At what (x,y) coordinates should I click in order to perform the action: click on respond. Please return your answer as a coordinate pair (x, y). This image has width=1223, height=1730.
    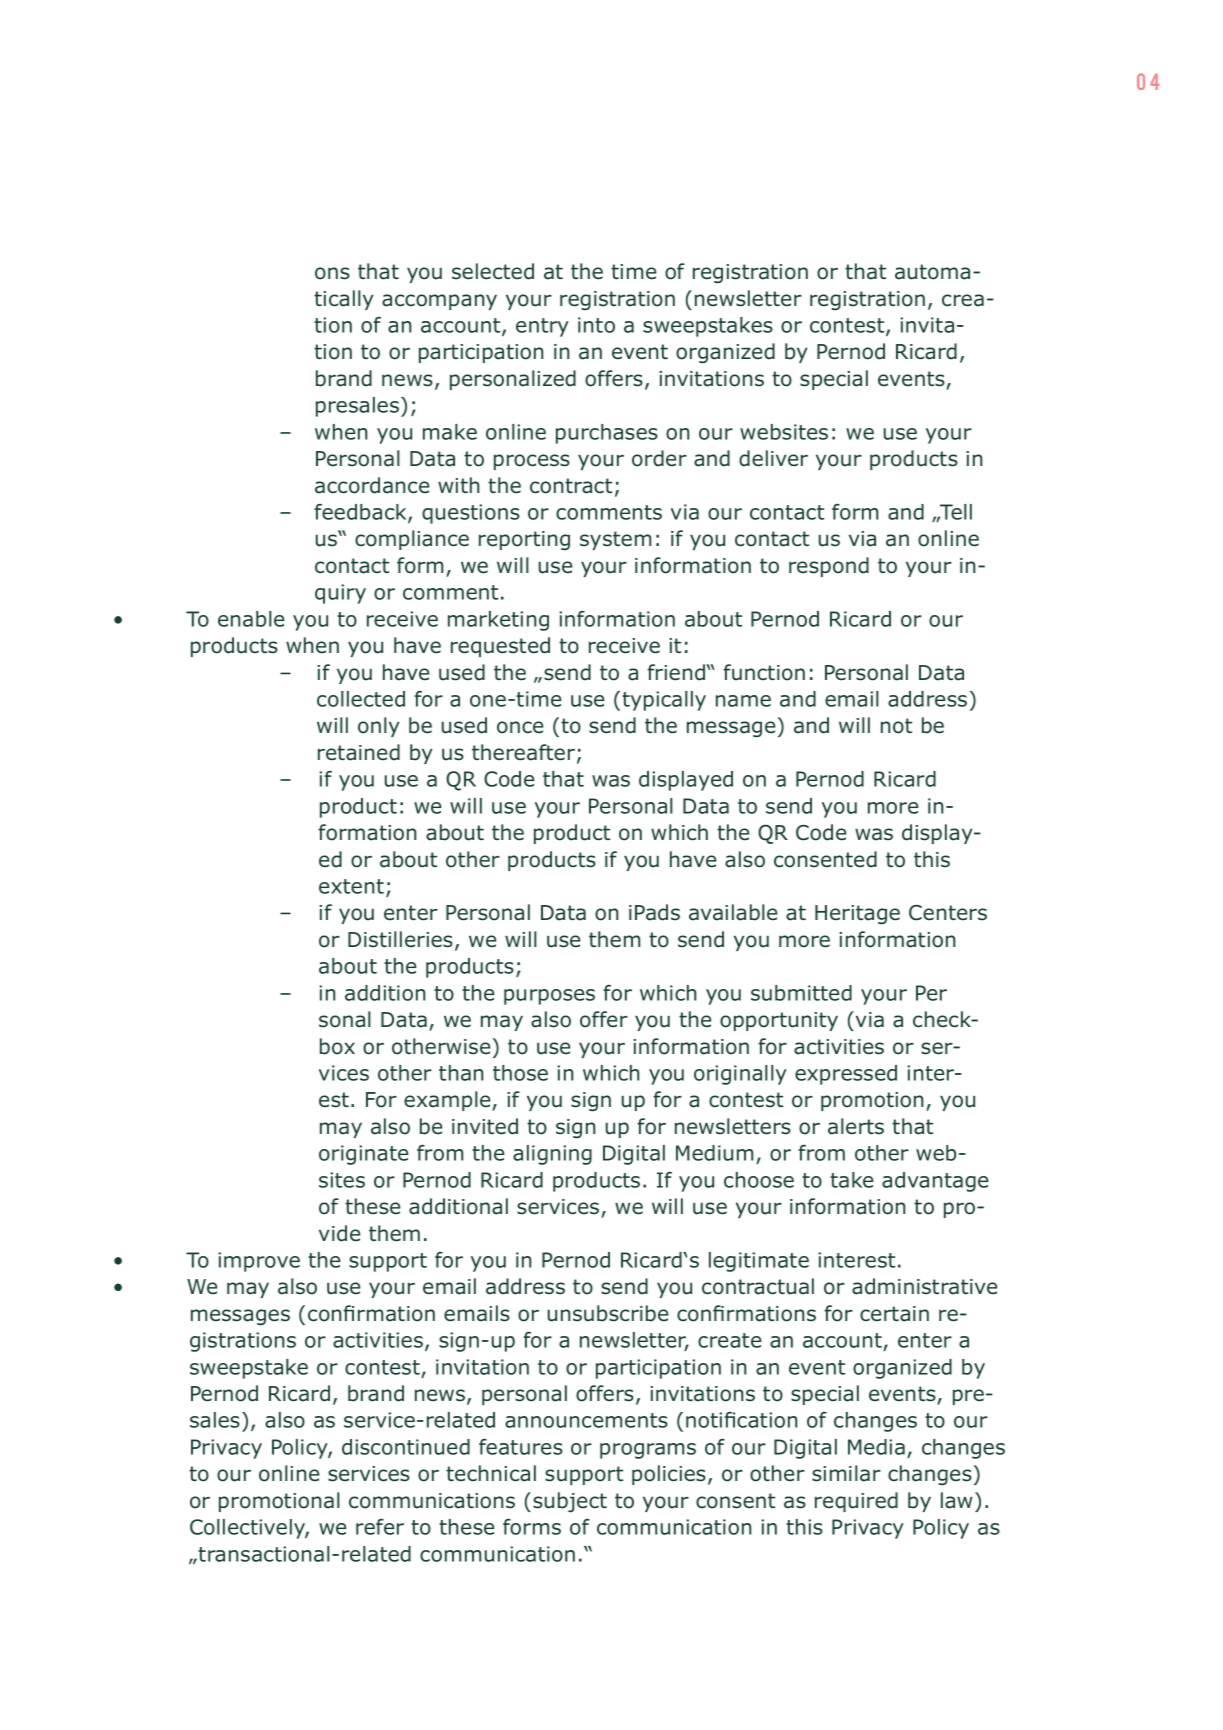
    Looking at the image, I should click on (829, 567).
